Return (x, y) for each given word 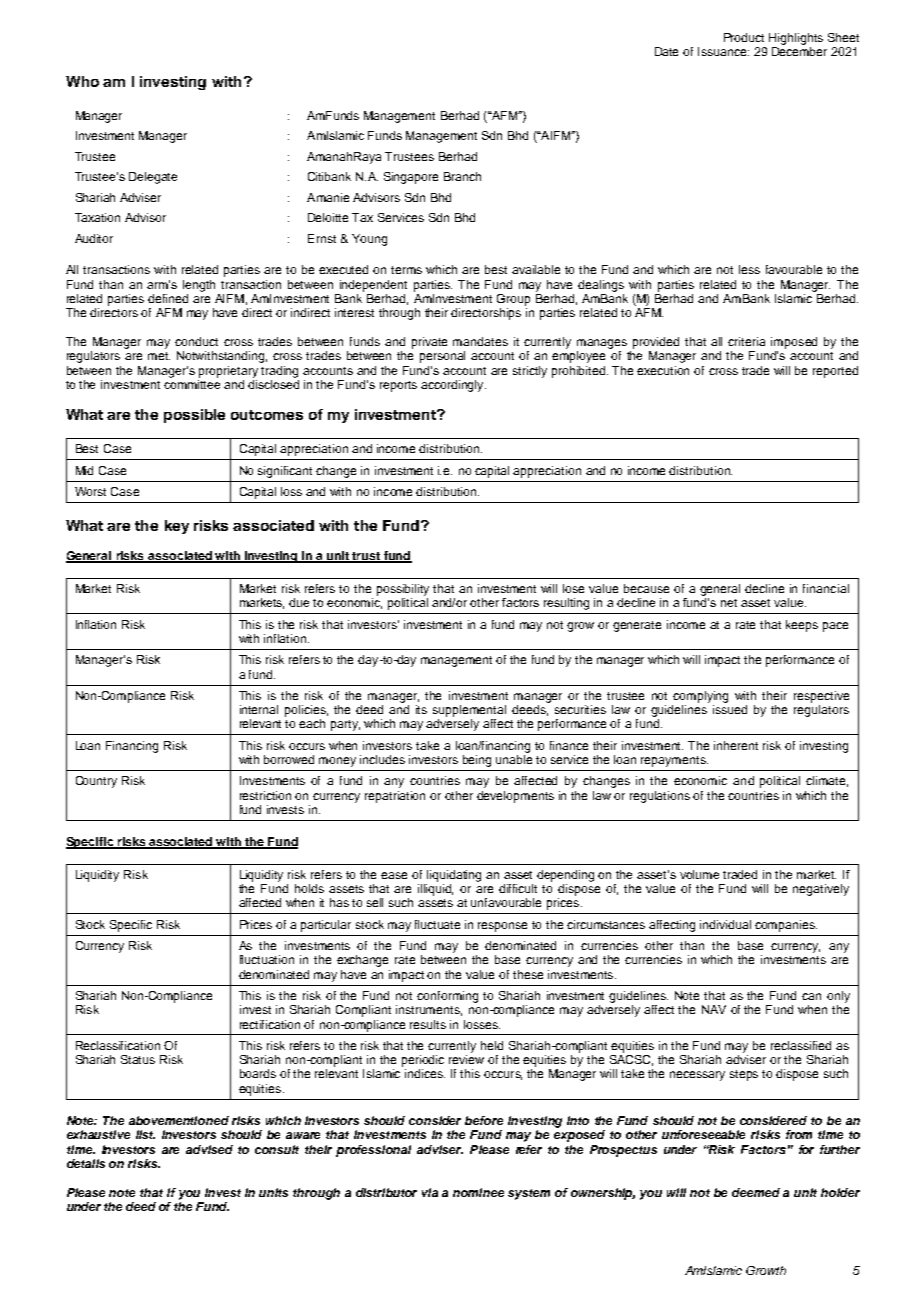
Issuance (723, 51)
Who (82, 81)
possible (194, 416)
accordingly (453, 386)
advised (209, 1149)
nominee (478, 1192)
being (477, 761)
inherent (736, 745)
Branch (462, 176)
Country (96, 782)
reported (835, 372)
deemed (756, 1192)
